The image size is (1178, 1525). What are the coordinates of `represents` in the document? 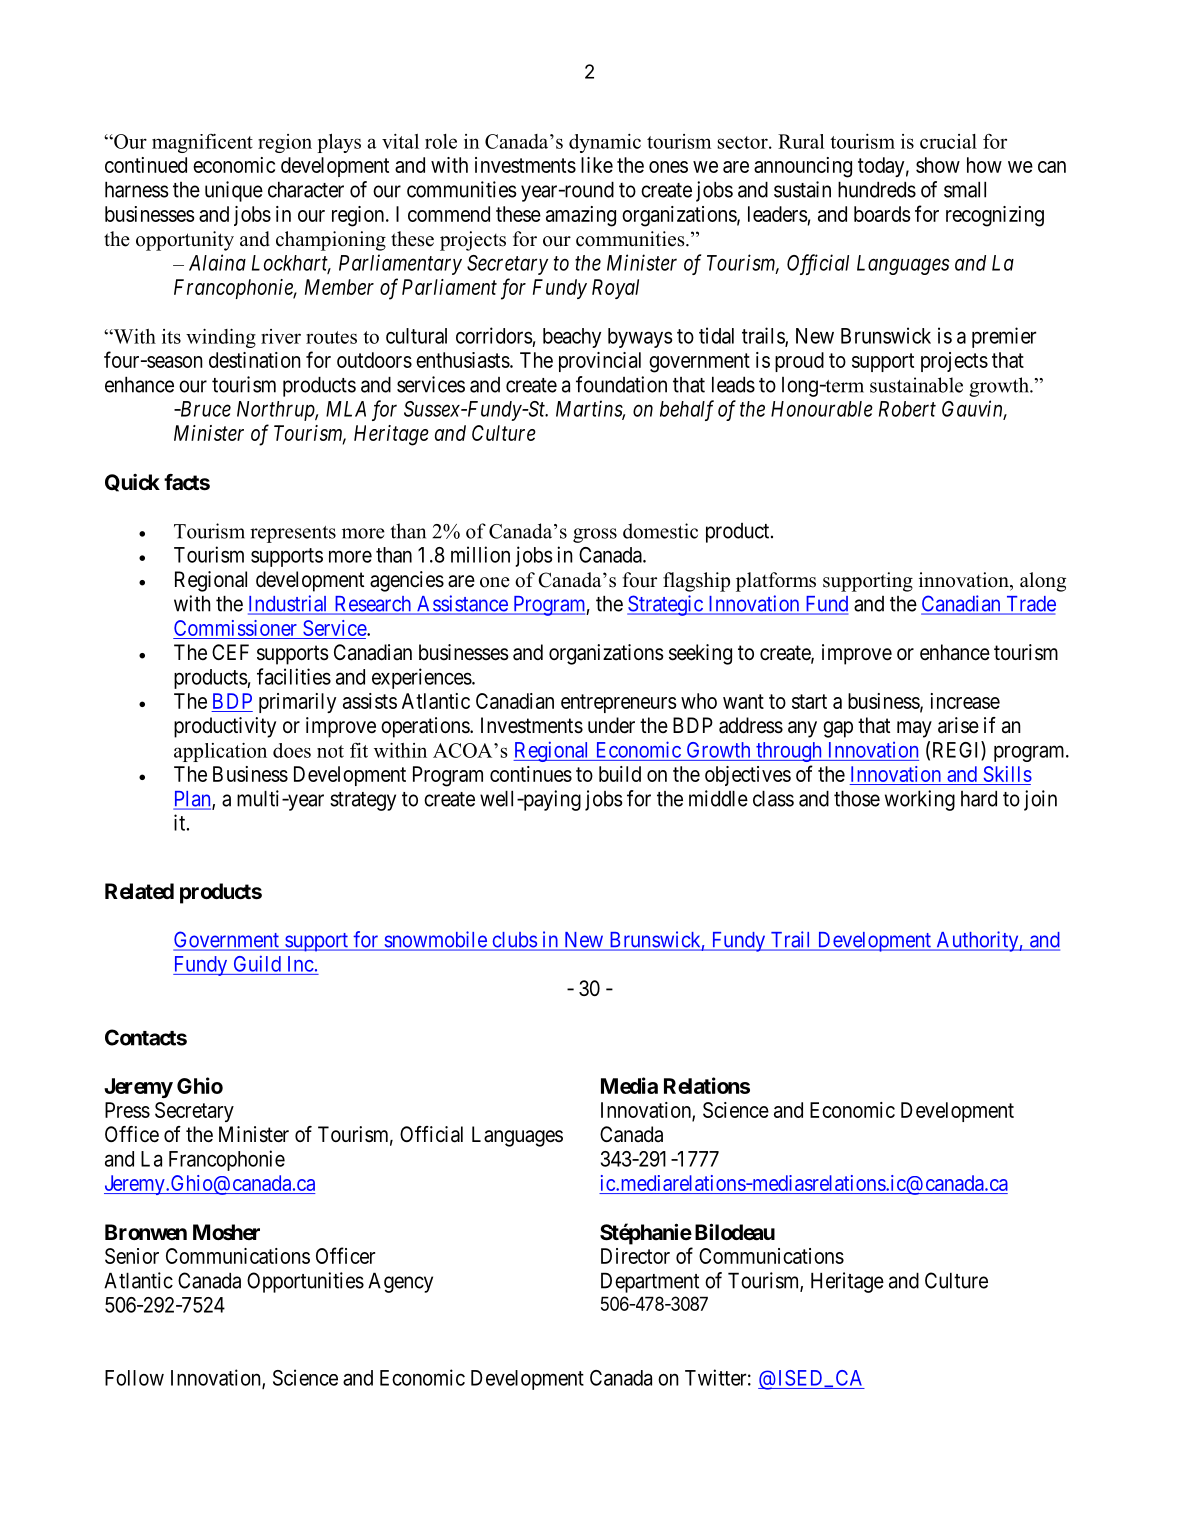 It's located at (293, 534).
